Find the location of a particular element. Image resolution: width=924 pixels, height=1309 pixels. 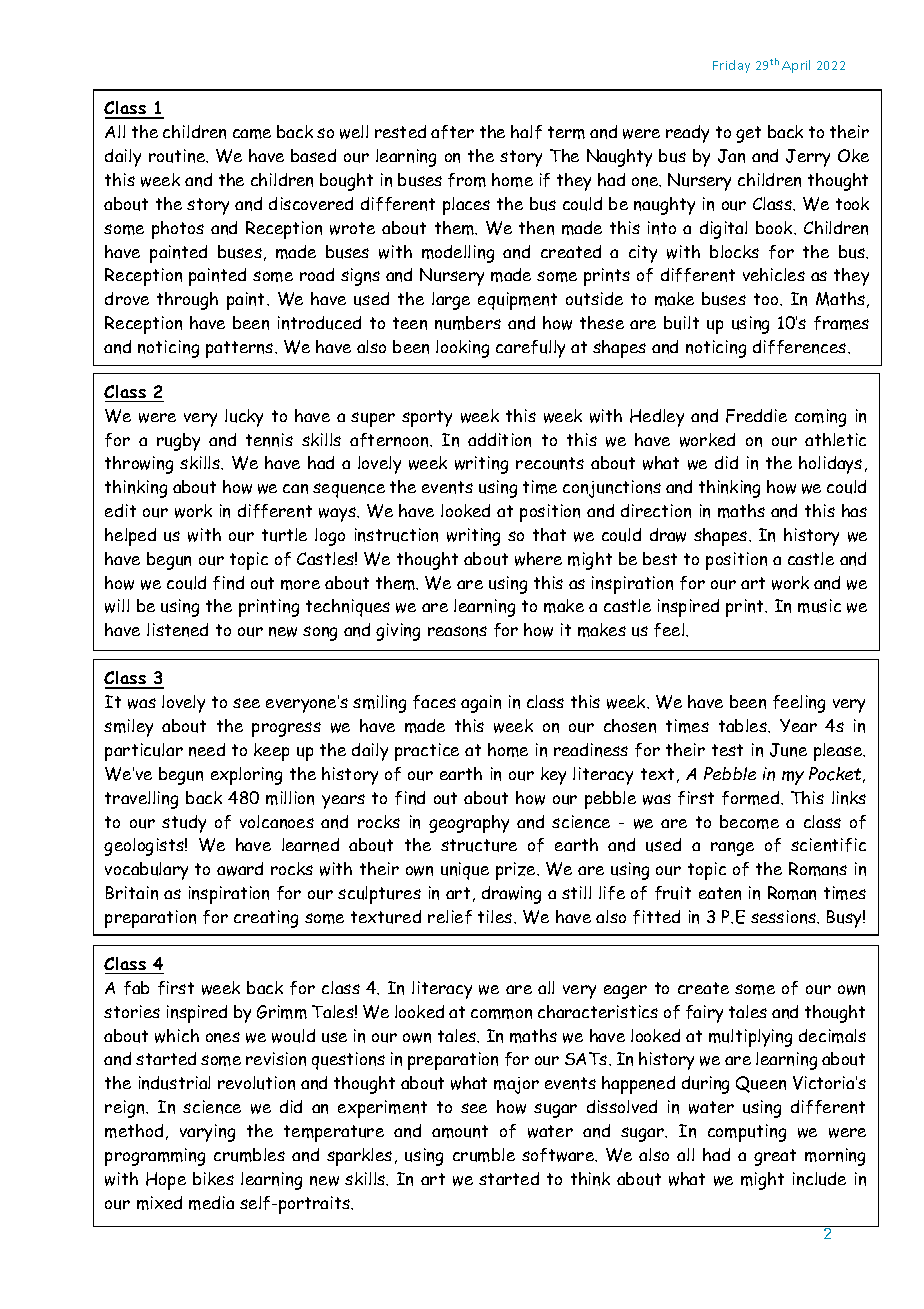

music is located at coordinates (819, 606).
